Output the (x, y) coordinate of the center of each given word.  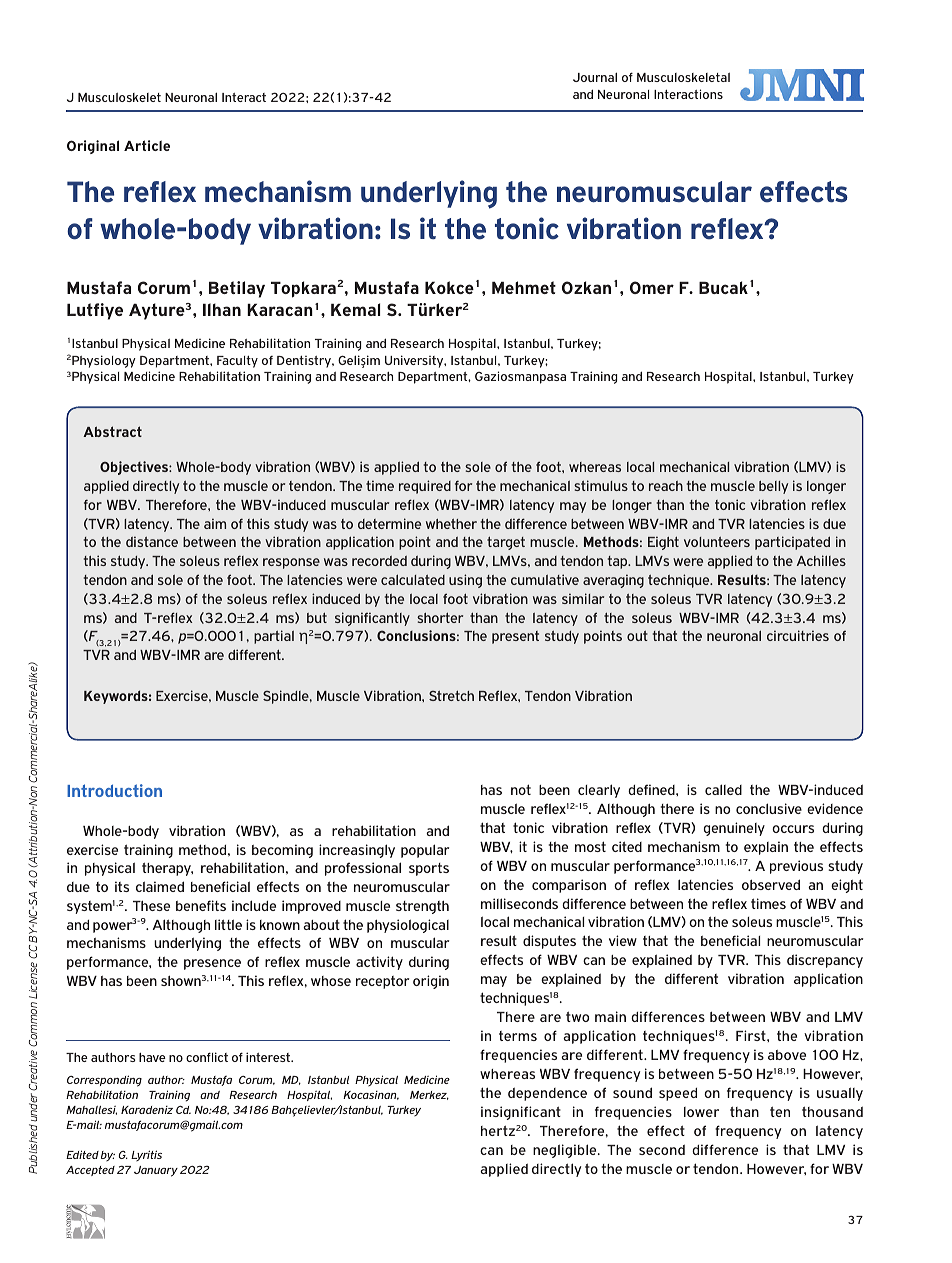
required (425, 487)
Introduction (114, 790)
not (521, 789)
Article (147, 145)
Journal (595, 77)
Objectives (135, 468)
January (156, 1171)
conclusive (769, 808)
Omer (652, 287)
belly (773, 487)
